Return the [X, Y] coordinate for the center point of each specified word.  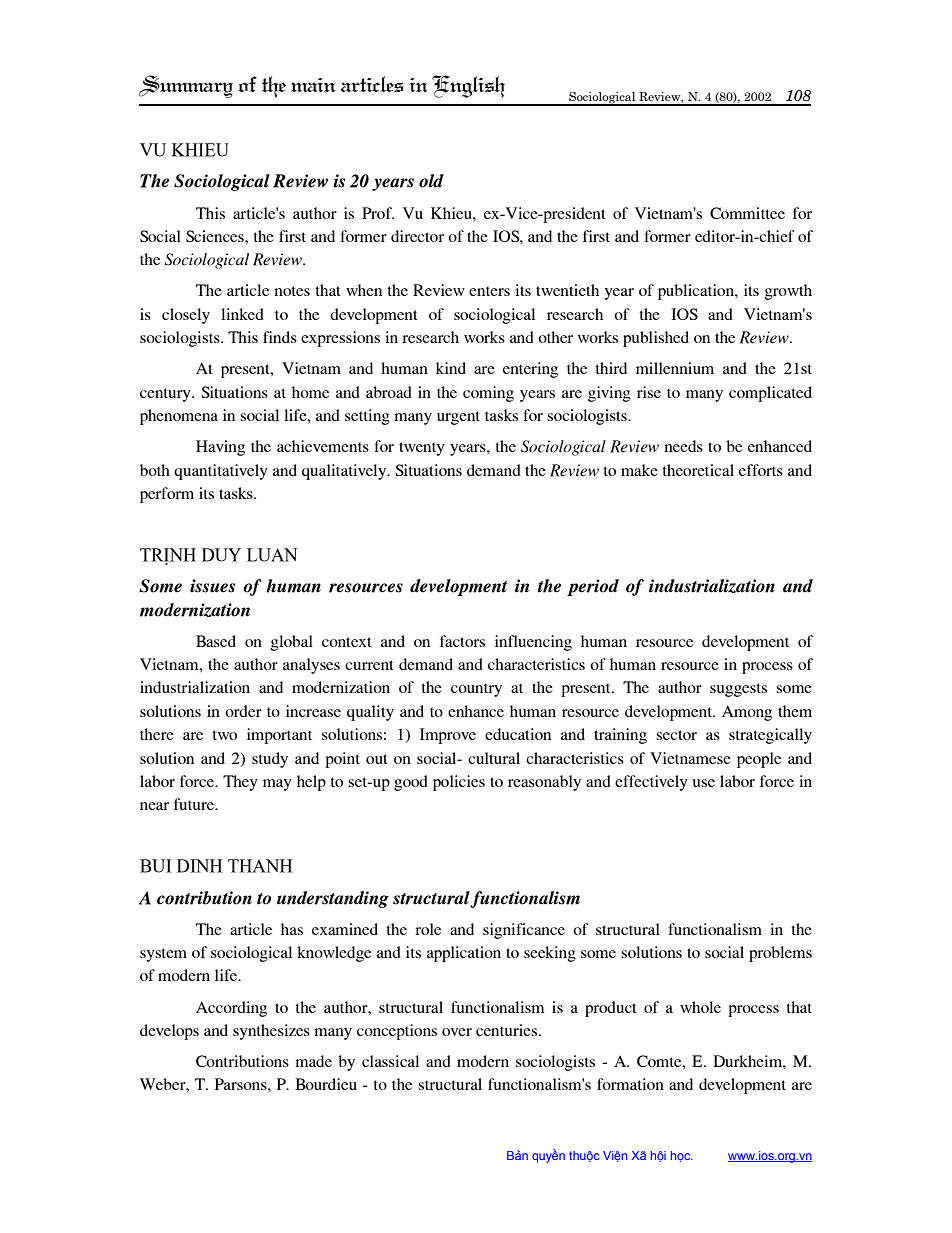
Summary [186, 86]
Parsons [242, 1084]
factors [462, 641]
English [468, 86]
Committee [747, 213]
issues [212, 586]
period [593, 587]
